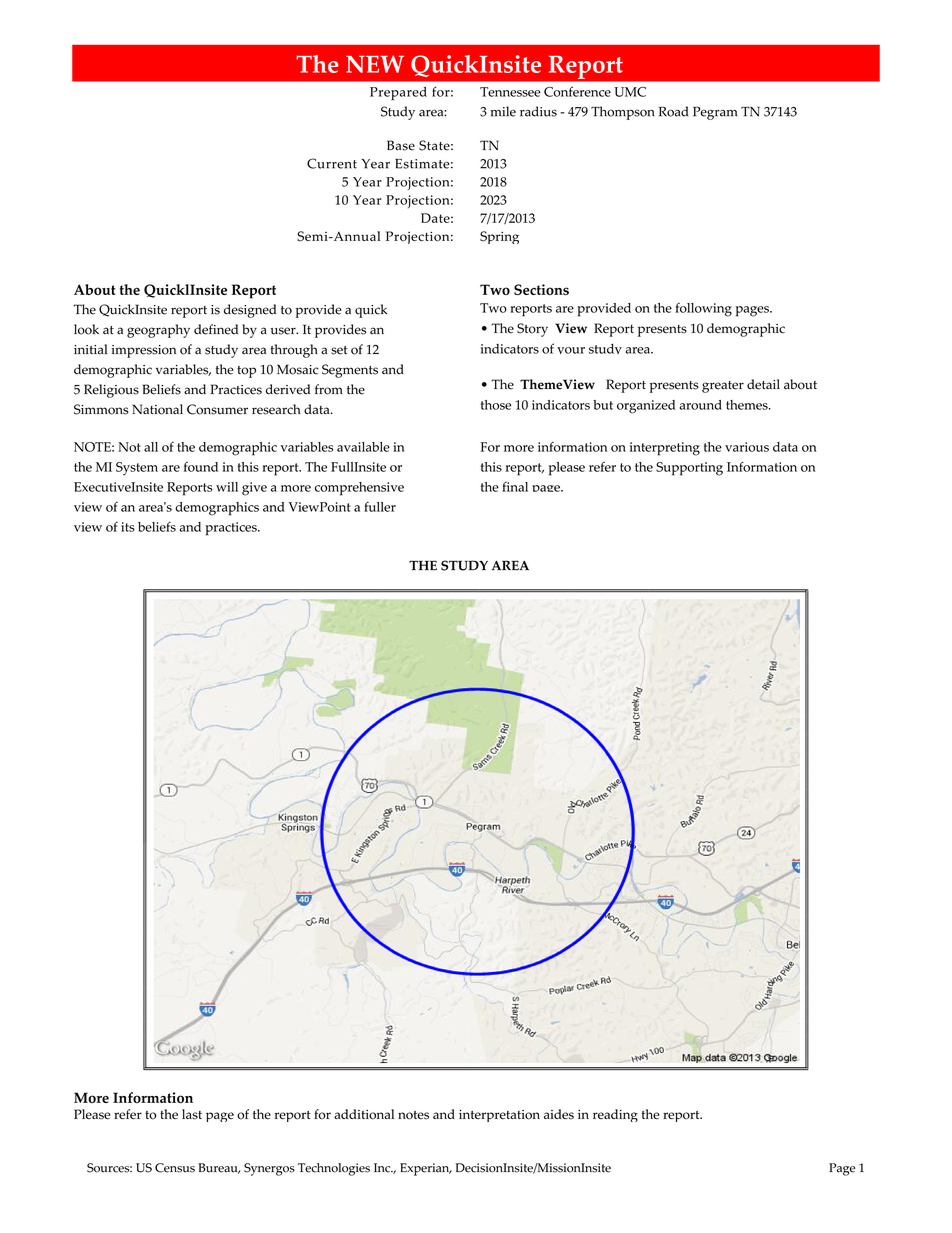  What do you see at coordinates (665, 449) in the screenshot?
I see `interpreting` at bounding box center [665, 449].
